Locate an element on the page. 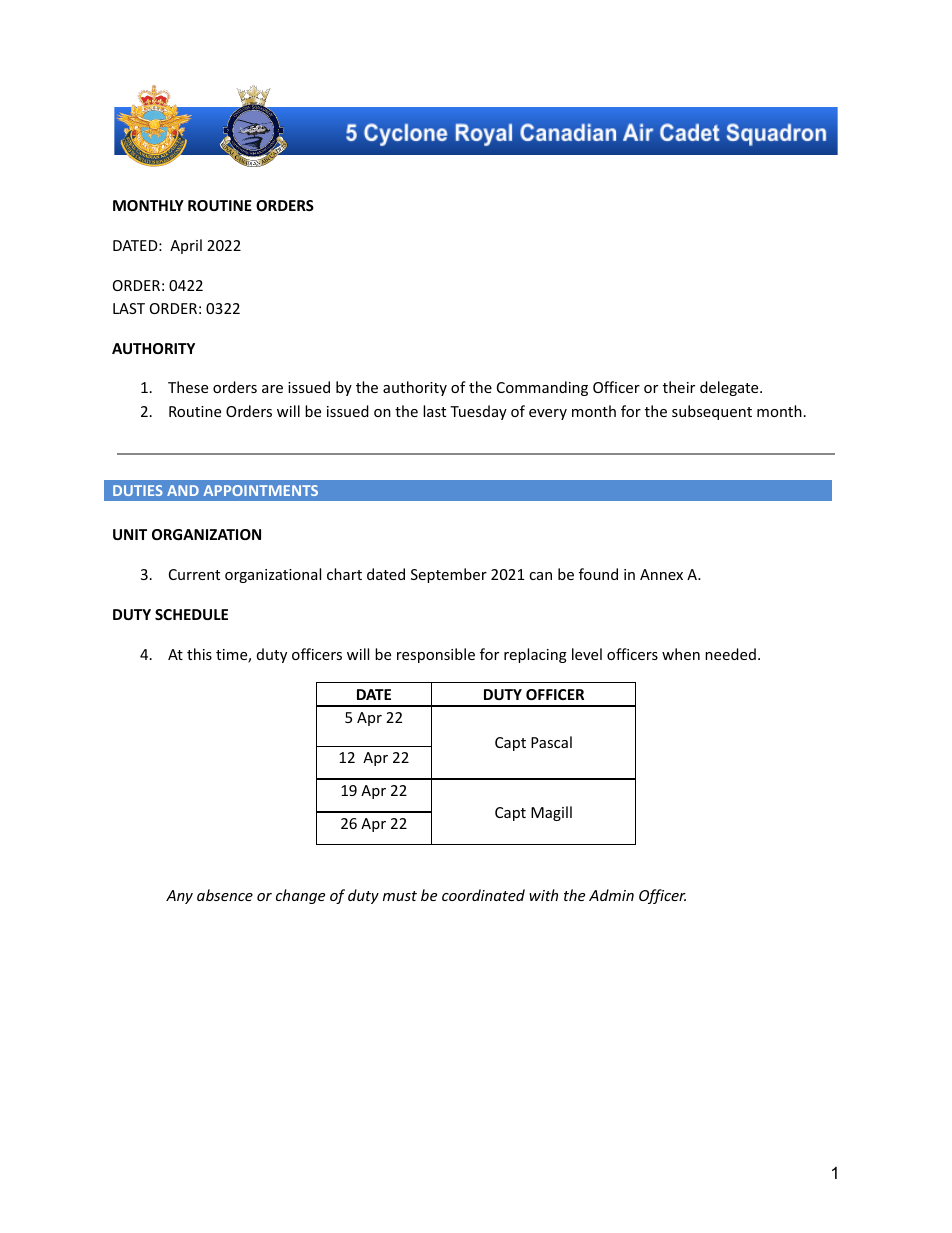 The width and height of the image is (952, 1233). Current is located at coordinates (194, 574).
